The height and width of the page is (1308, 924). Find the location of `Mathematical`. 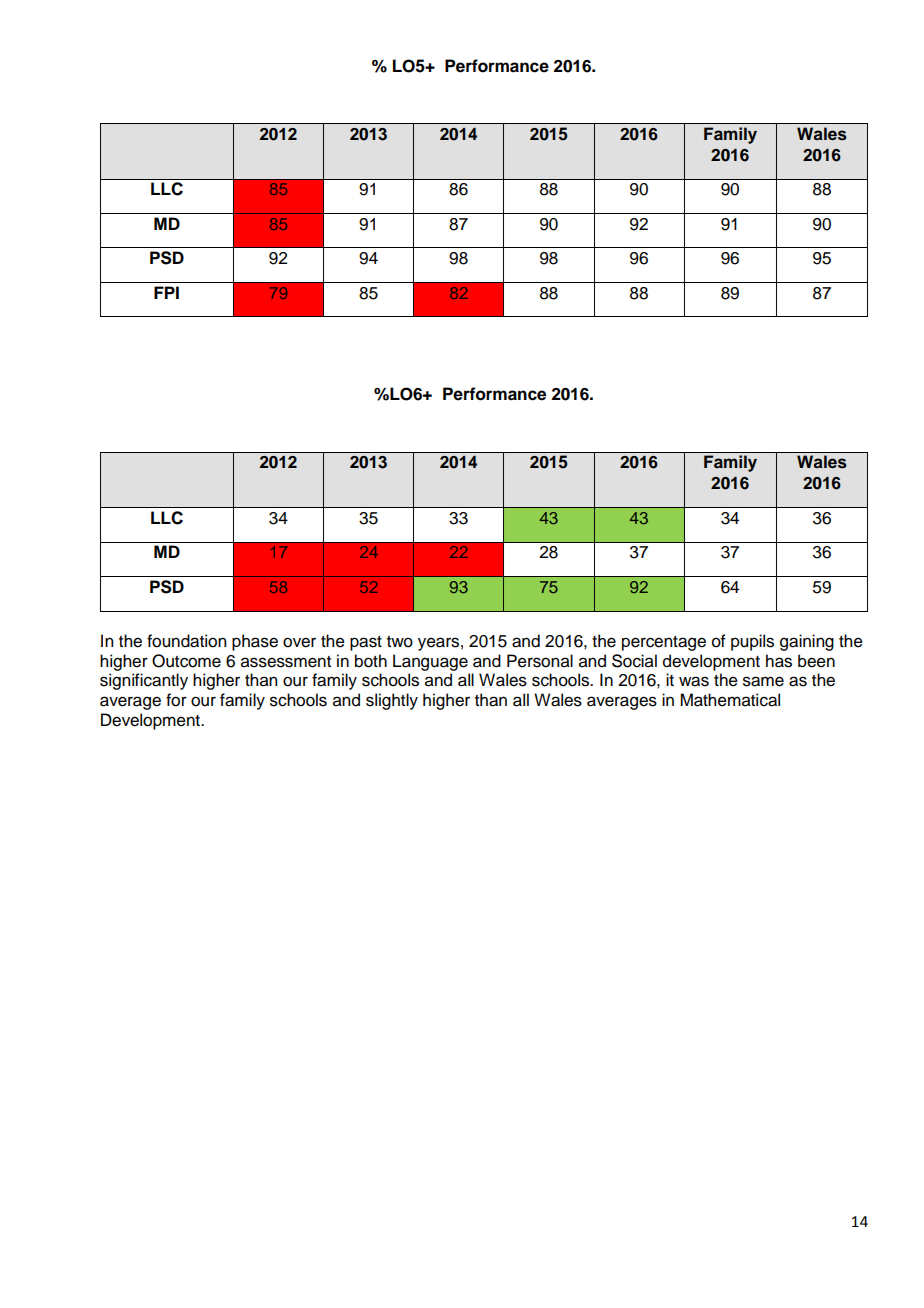

Mathematical is located at coordinates (730, 700).
